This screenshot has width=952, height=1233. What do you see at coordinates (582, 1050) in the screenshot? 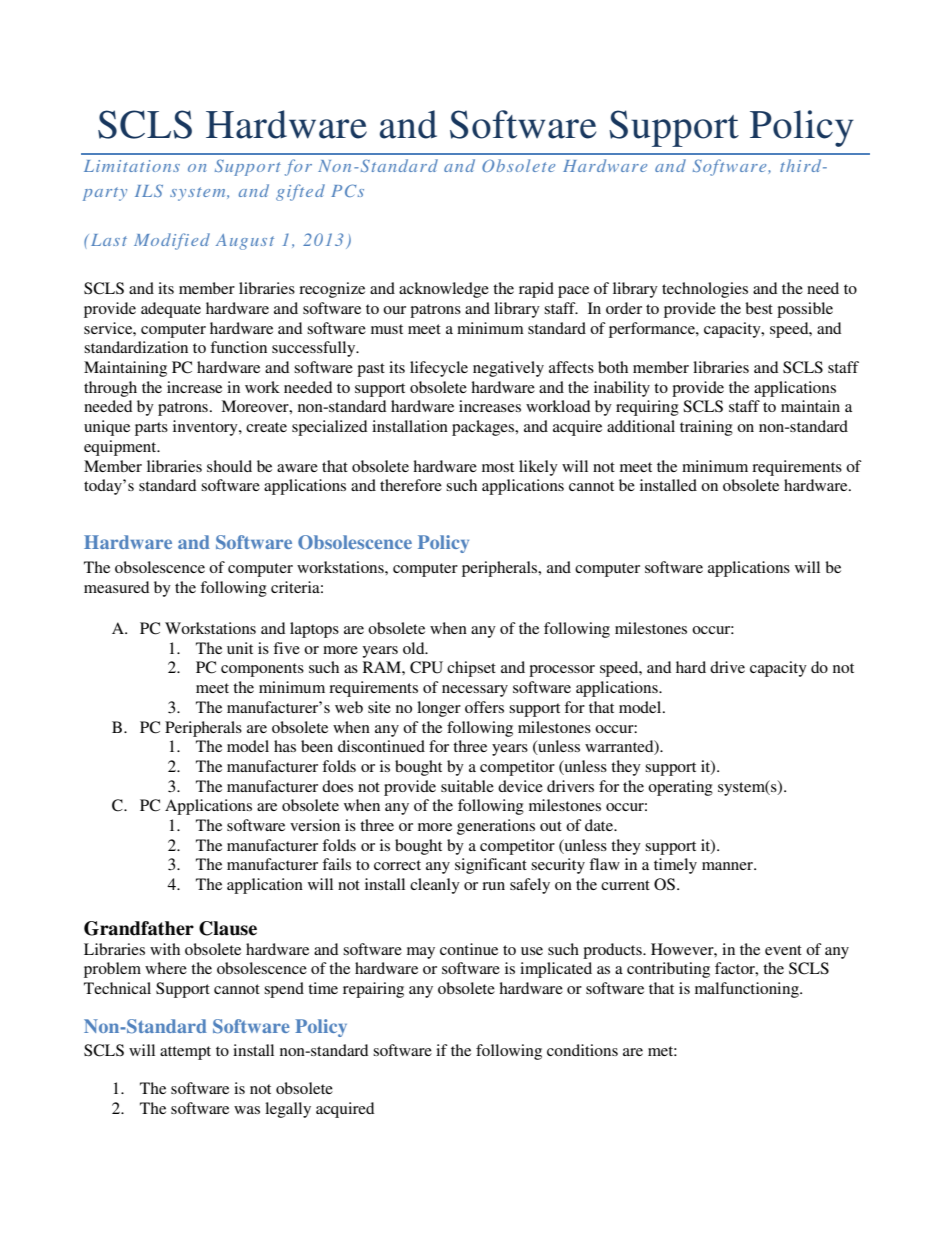
I see `conditions` at bounding box center [582, 1050].
